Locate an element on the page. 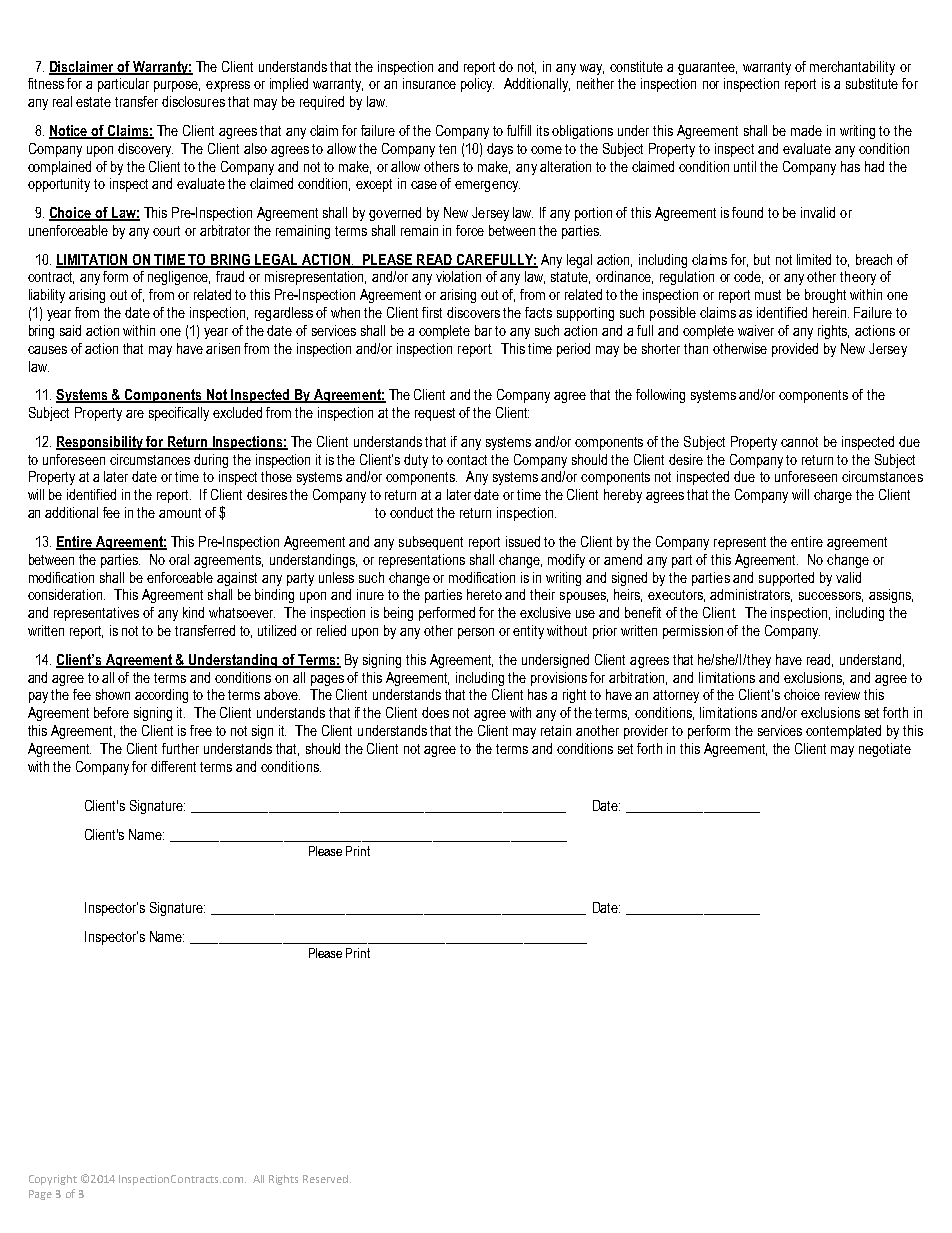  negotiate is located at coordinates (885, 750).
